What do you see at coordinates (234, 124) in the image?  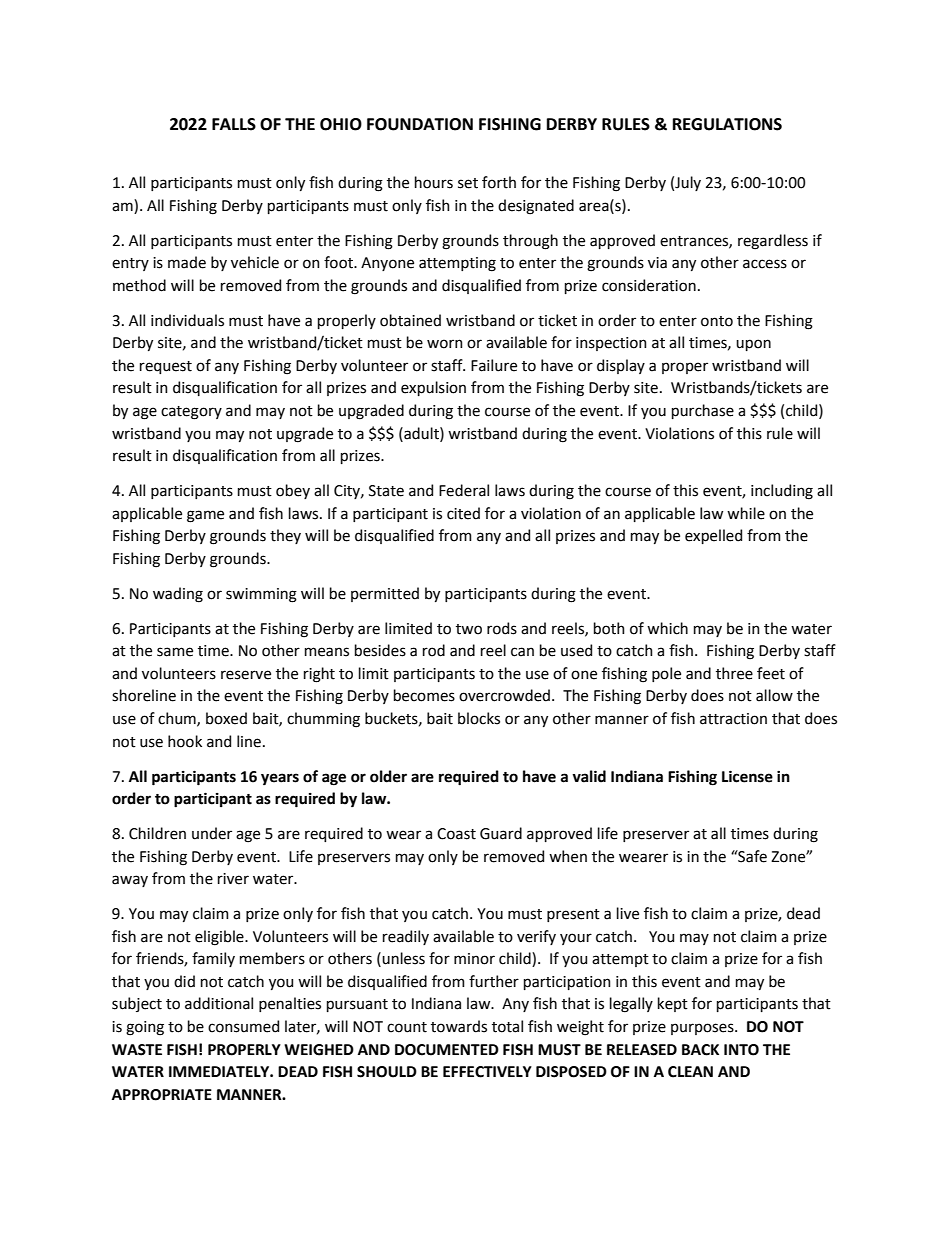 I see `FALLS` at bounding box center [234, 124].
